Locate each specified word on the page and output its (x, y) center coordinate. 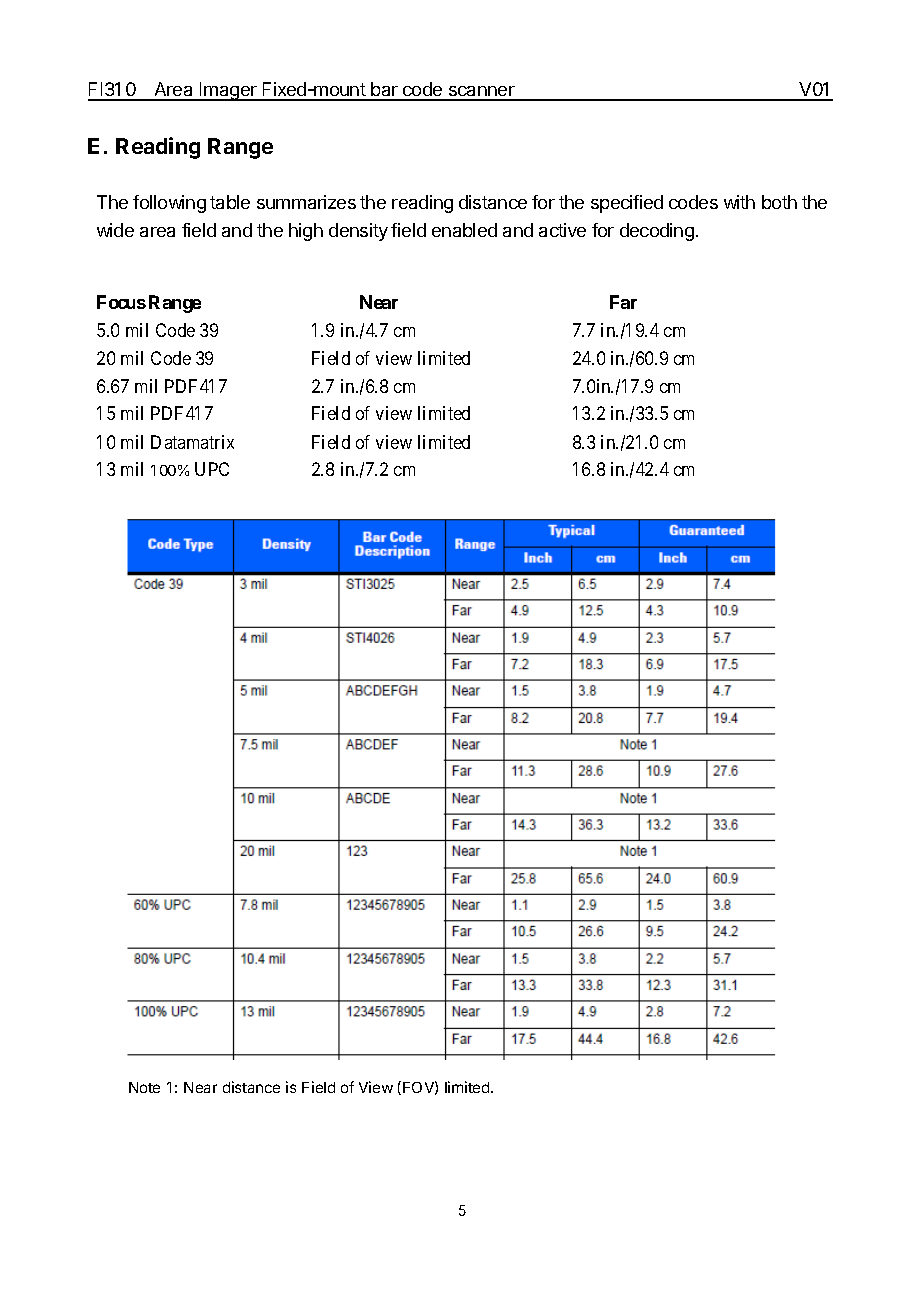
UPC (212, 469)
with (739, 202)
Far (623, 302)
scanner (482, 93)
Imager (228, 91)
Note (144, 1087)
